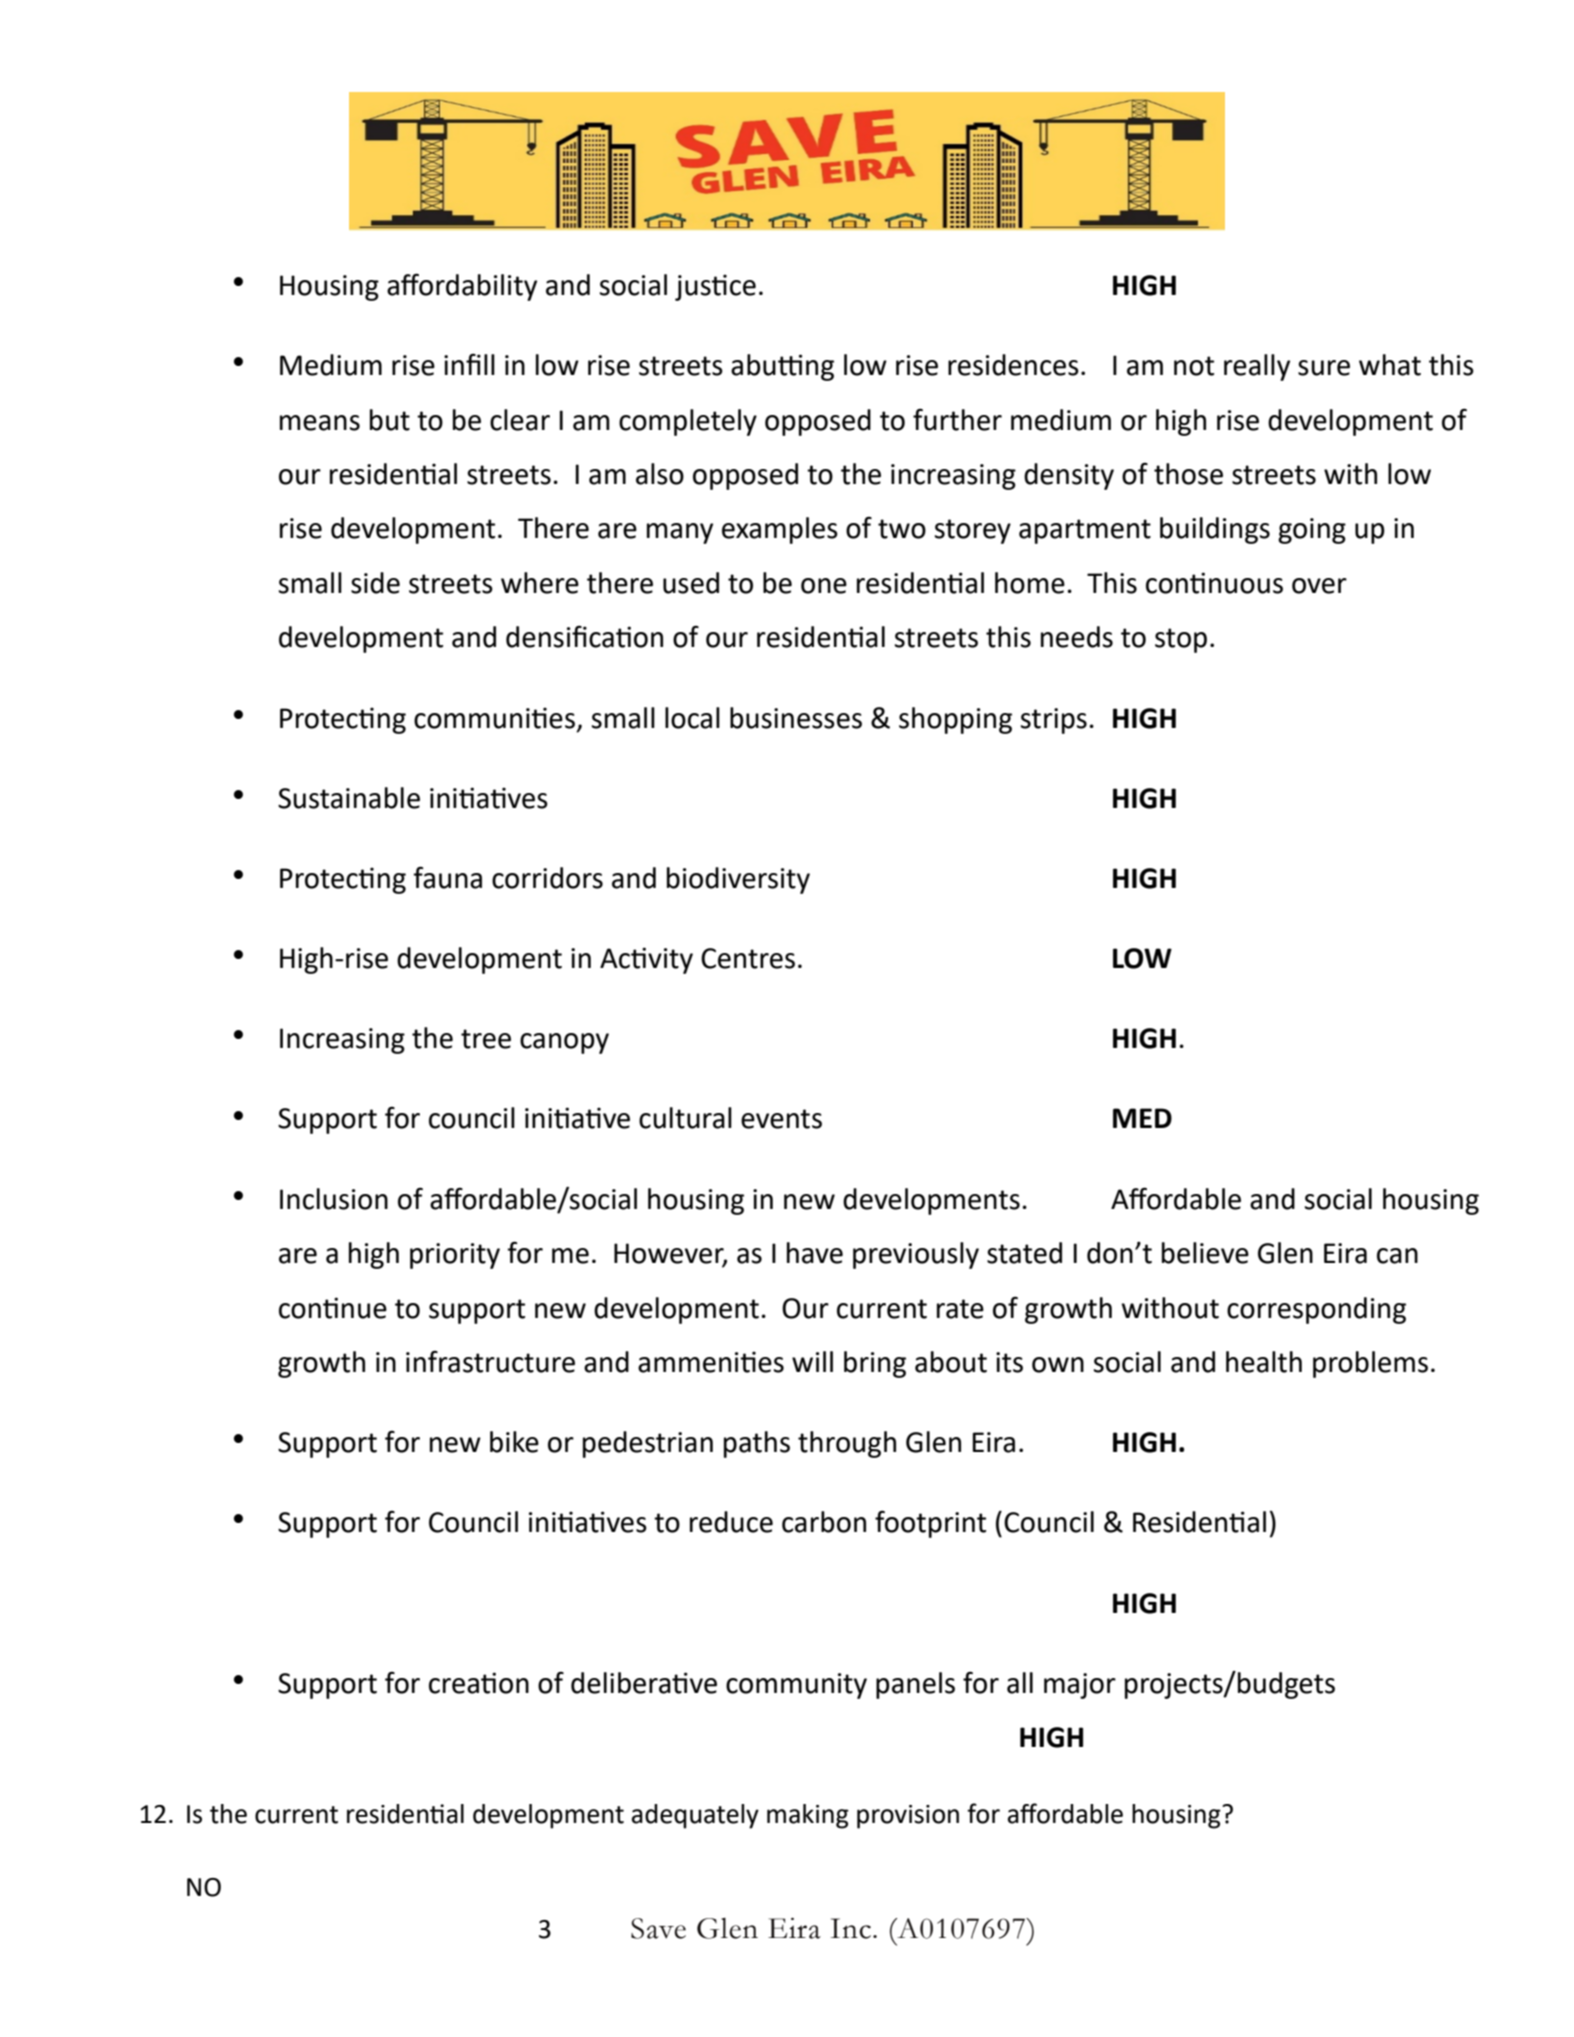 This document has height=2037, width=1574. What do you see at coordinates (564, 1043) in the document?
I see `canopy` at bounding box center [564, 1043].
